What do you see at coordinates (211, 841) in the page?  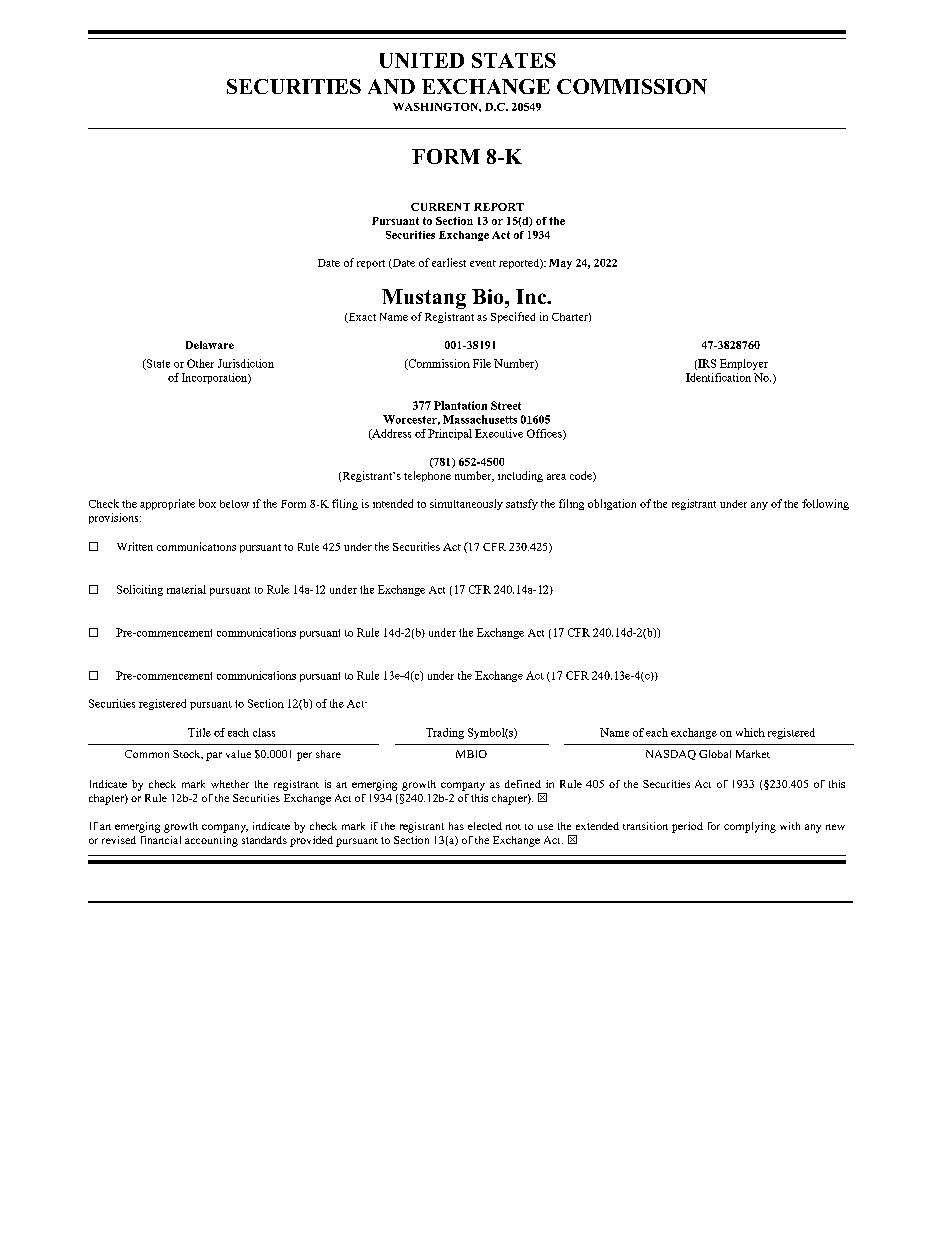 I see `accounting` at bounding box center [211, 841].
